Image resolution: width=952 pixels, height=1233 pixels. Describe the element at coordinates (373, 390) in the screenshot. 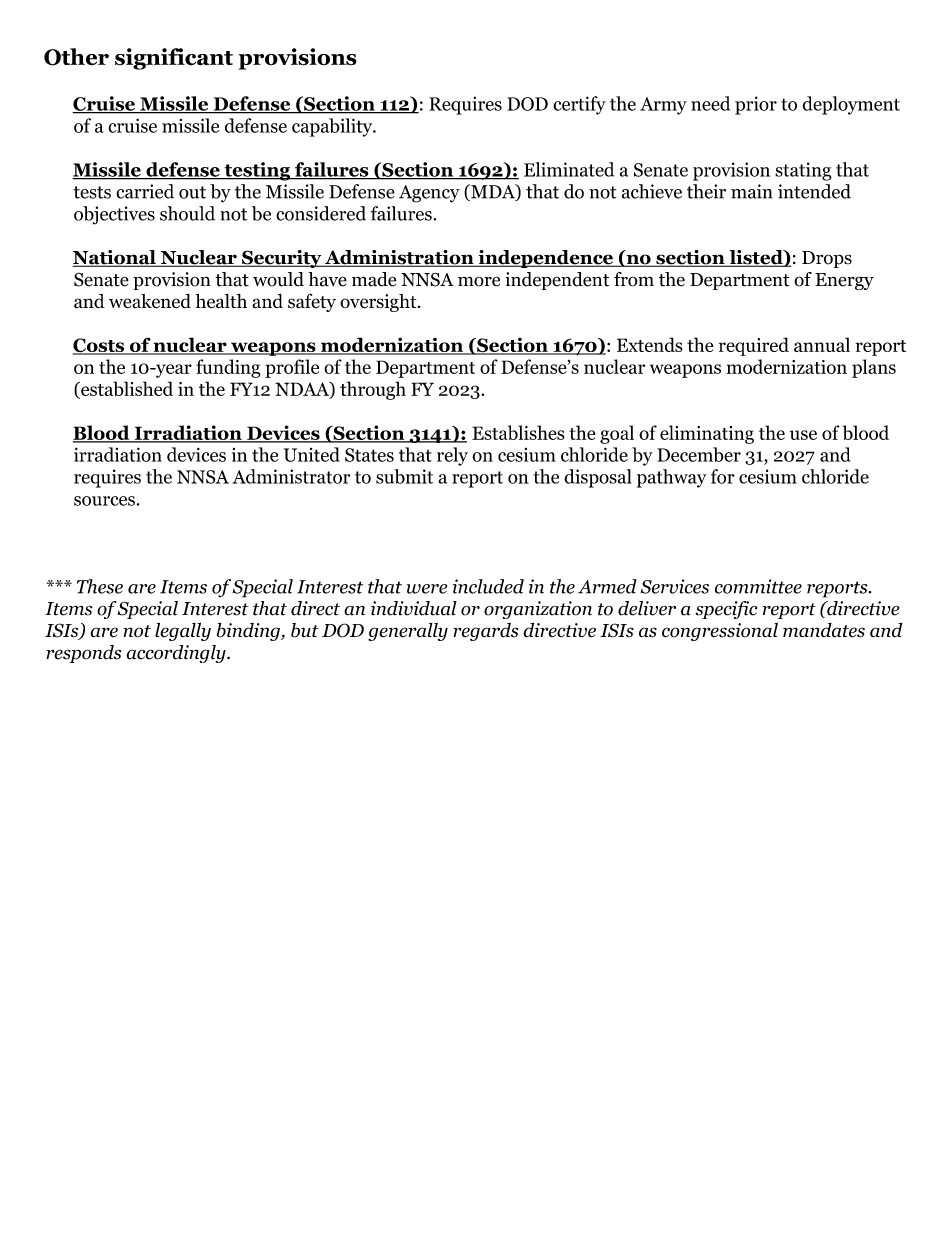

I see `through` at that location.
